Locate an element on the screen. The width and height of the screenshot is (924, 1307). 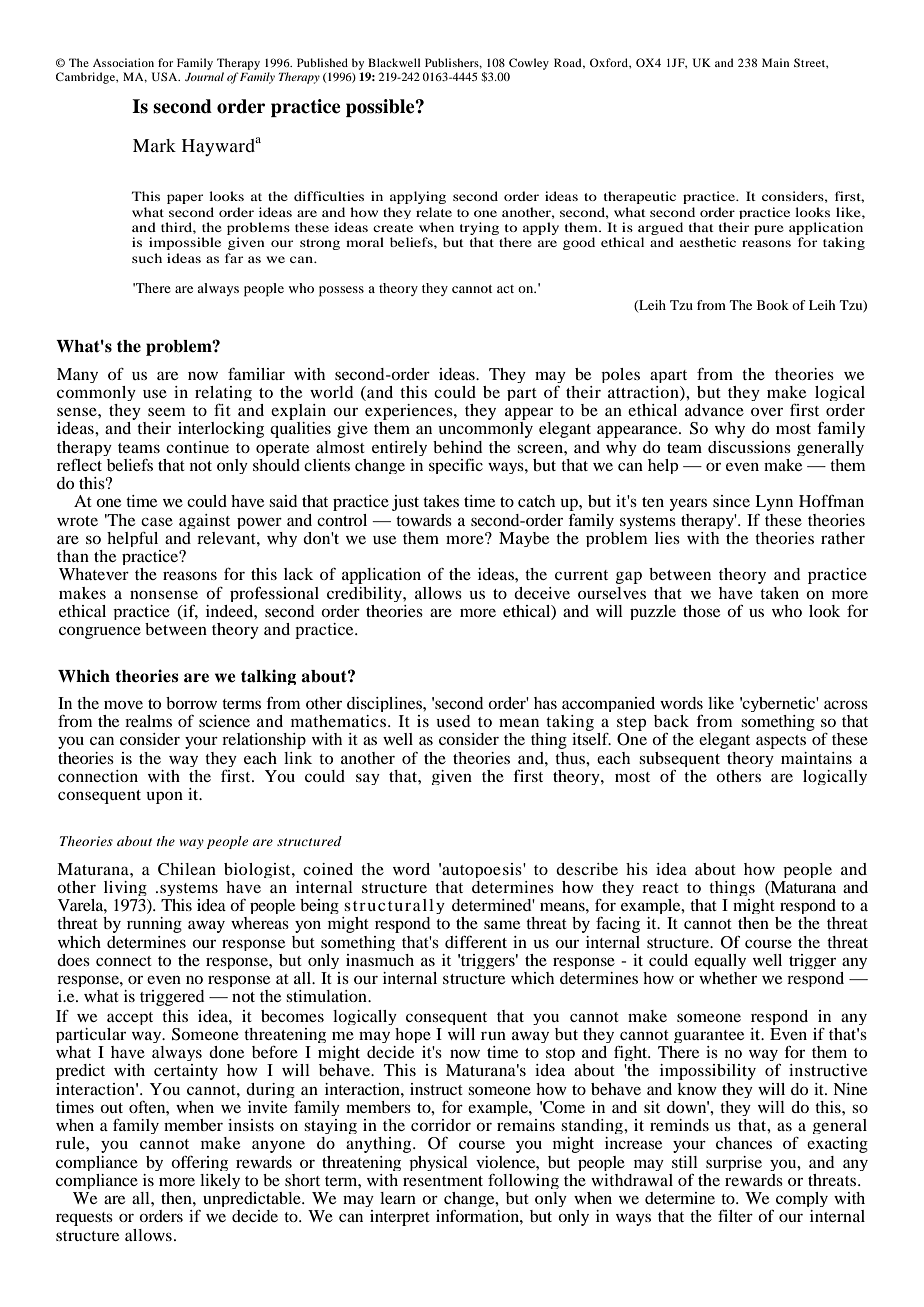
therapeutic is located at coordinates (640, 197).
